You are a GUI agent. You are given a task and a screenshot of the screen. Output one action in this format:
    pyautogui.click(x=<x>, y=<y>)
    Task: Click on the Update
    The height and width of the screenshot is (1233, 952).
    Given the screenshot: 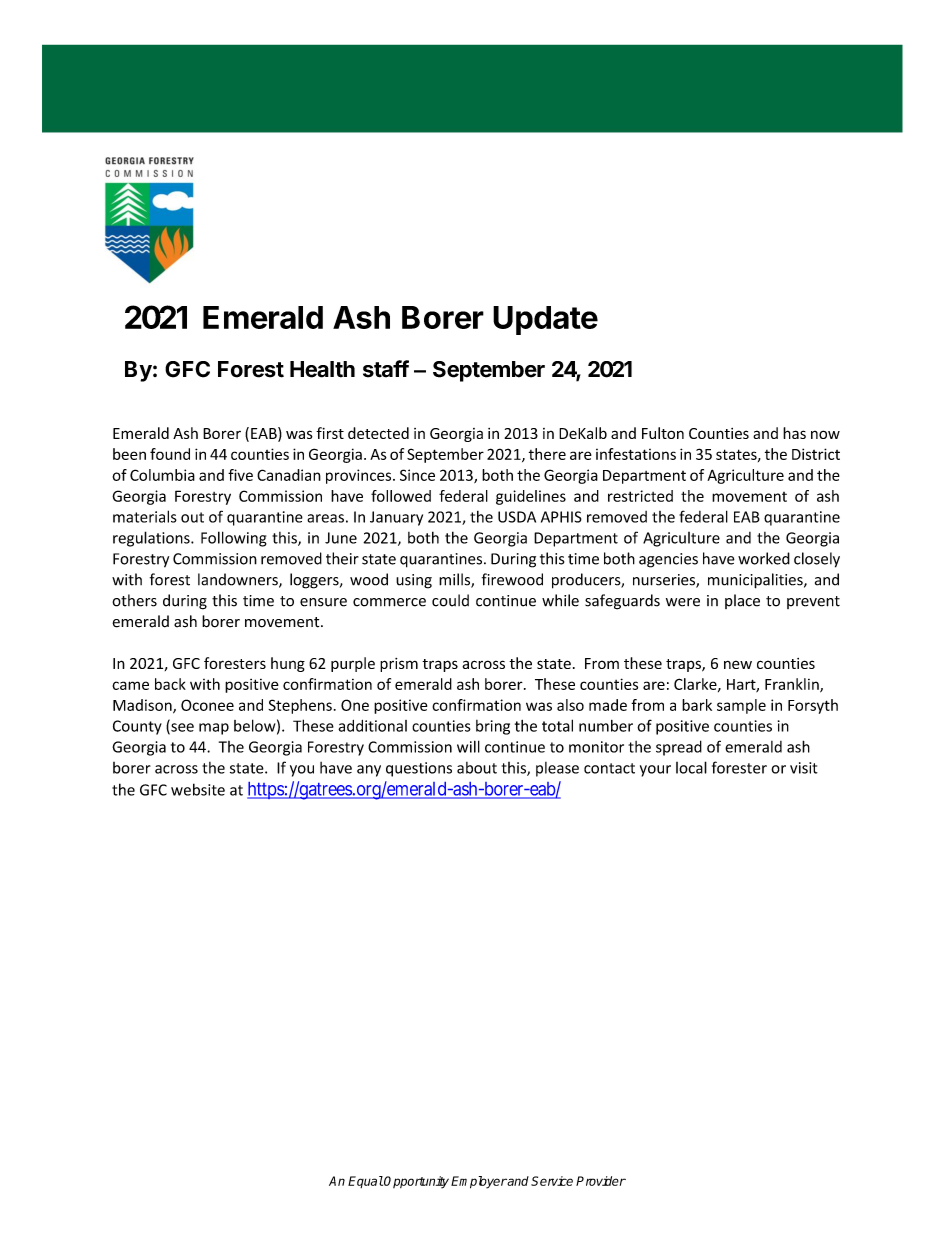 What is the action you would take?
    pyautogui.click(x=545, y=320)
